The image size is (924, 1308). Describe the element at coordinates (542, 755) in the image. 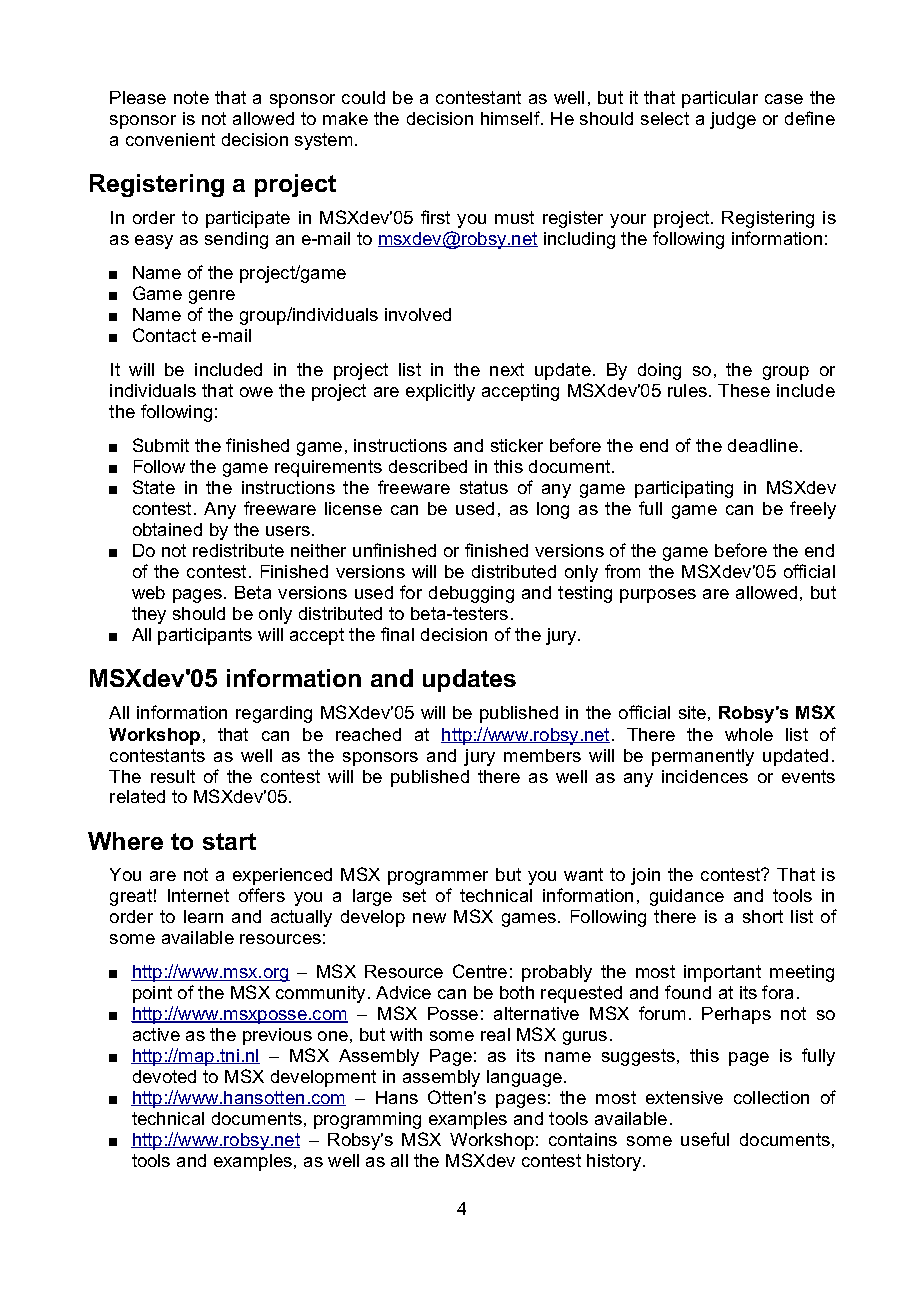

I see `members` at that location.
